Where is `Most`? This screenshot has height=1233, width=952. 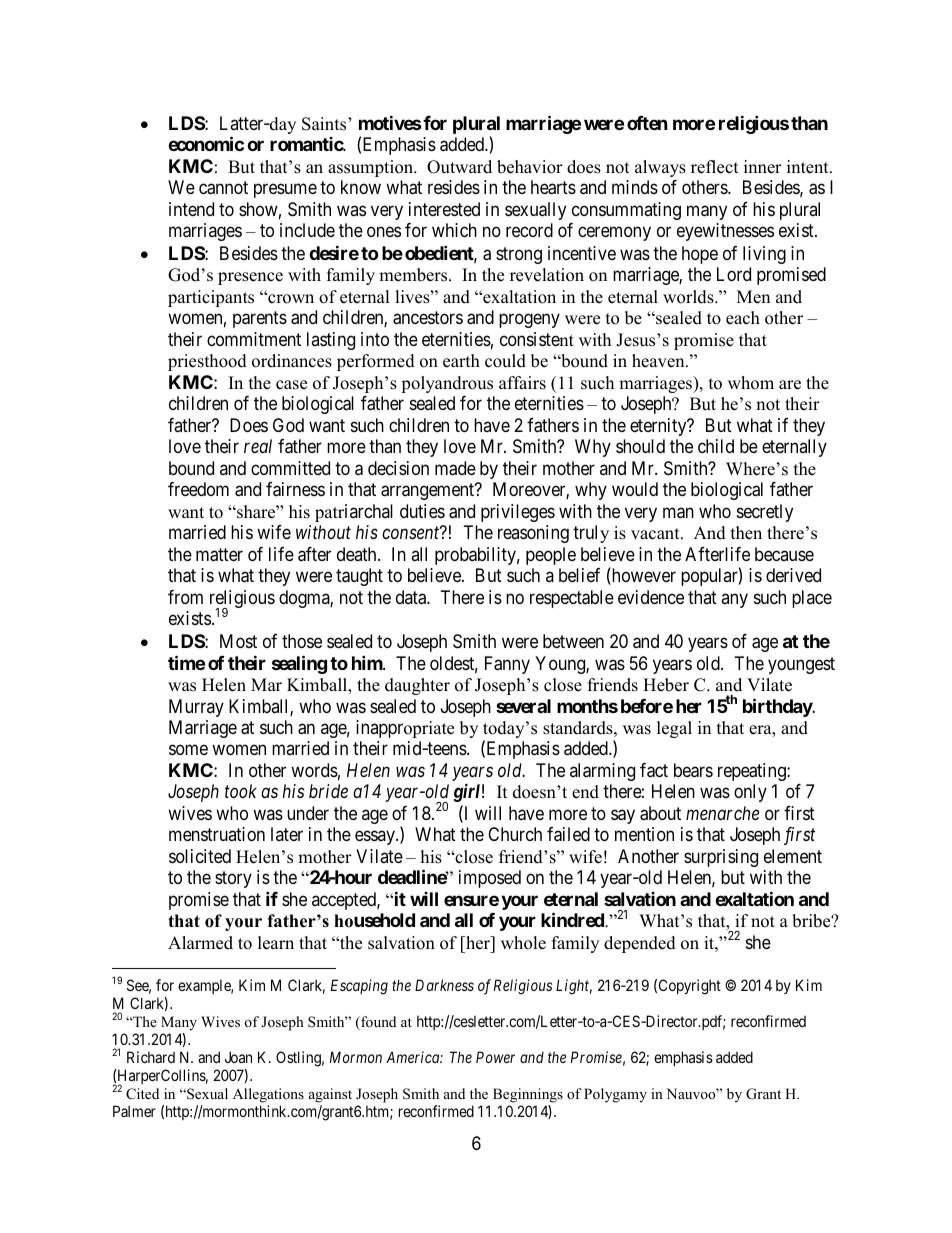
Most is located at coordinates (238, 641).
